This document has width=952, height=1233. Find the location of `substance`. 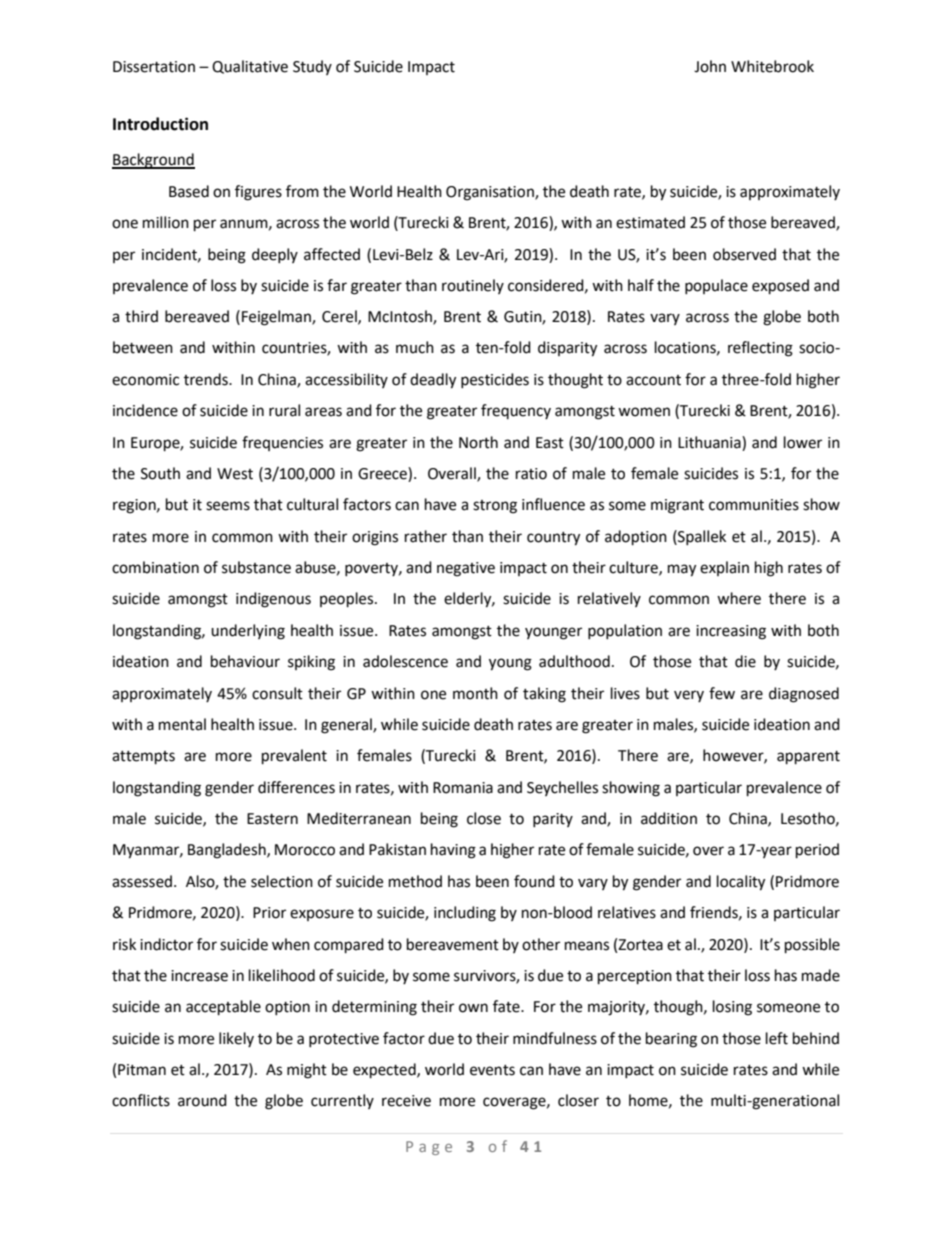

substance is located at coordinates (256, 567).
